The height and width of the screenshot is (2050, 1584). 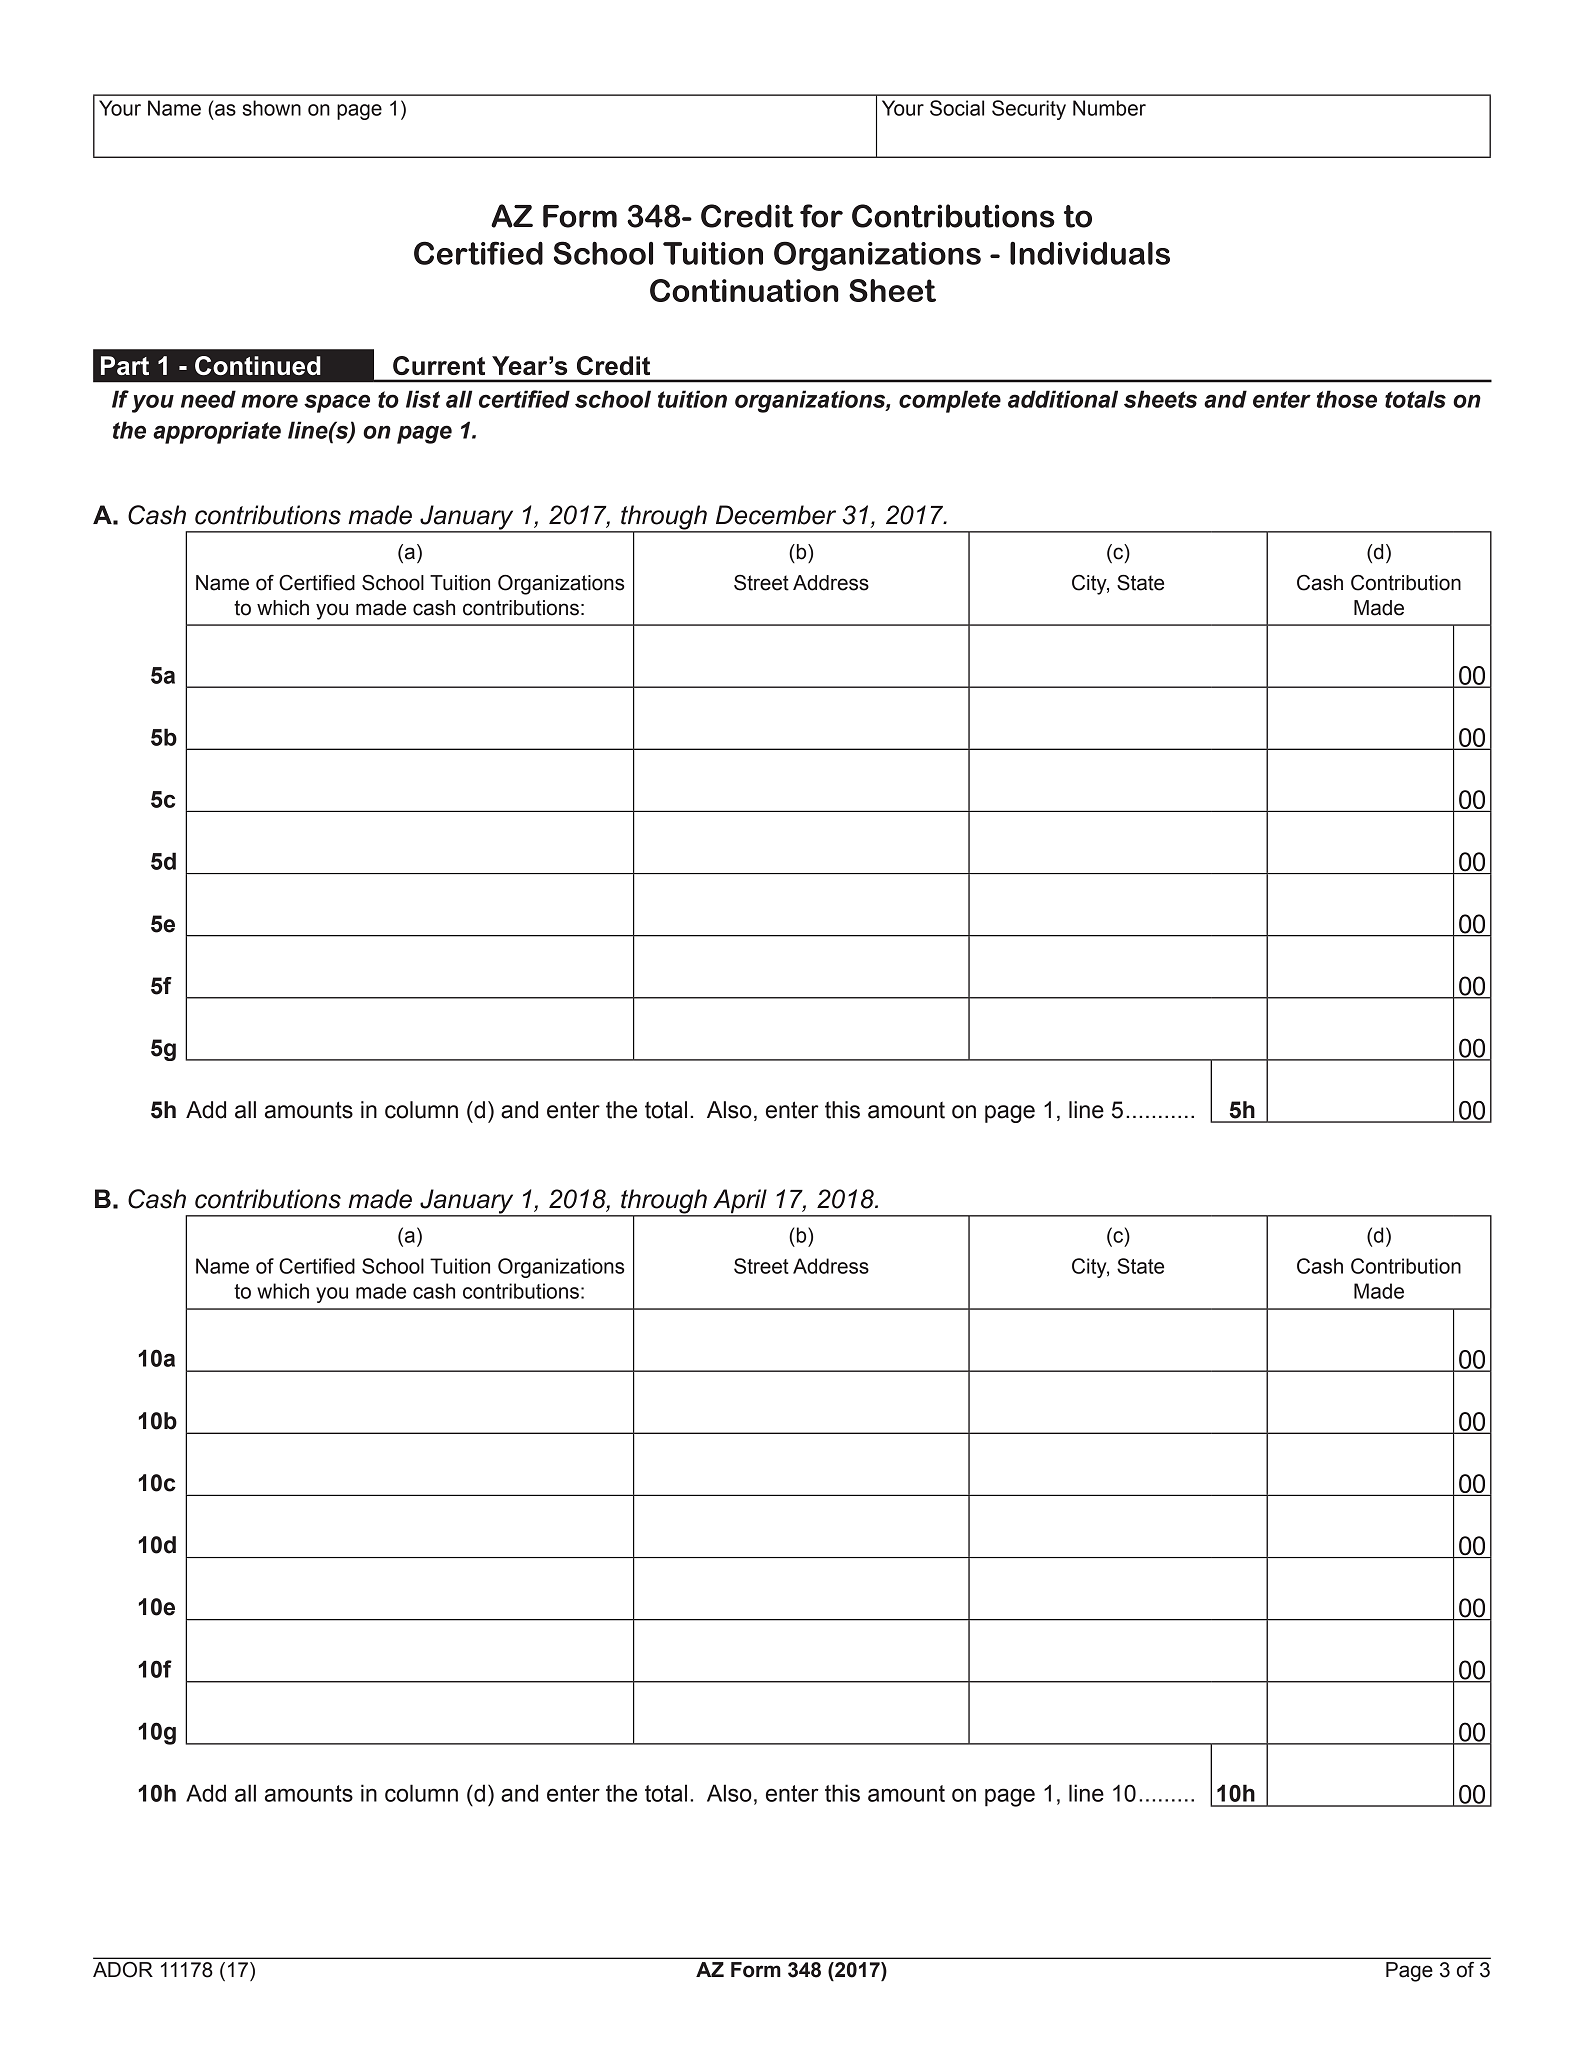 What do you see at coordinates (423, 399) in the screenshot?
I see `list` at bounding box center [423, 399].
